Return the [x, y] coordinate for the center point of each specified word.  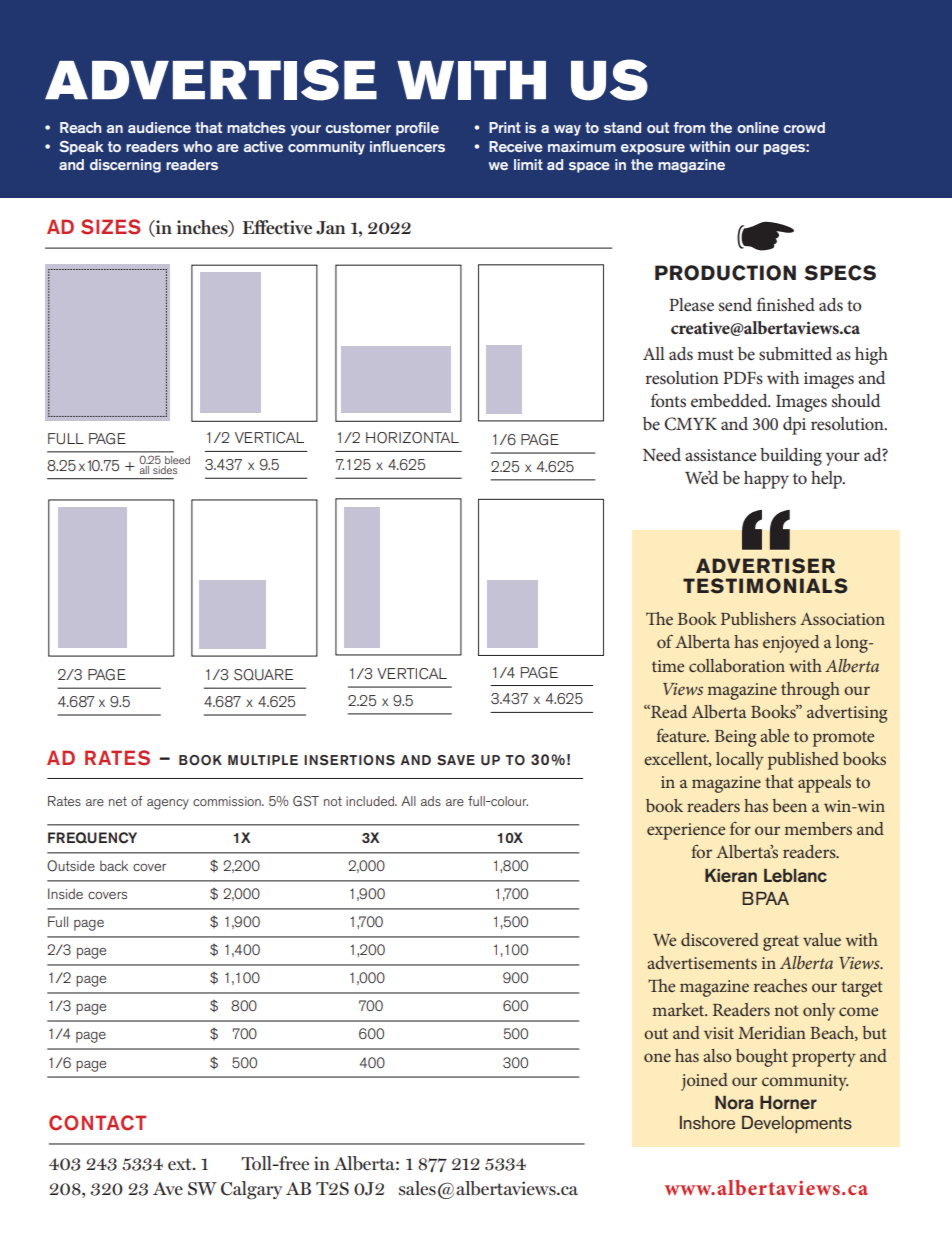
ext [181, 1164]
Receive [516, 146]
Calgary [251, 1190]
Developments [797, 1124]
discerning [125, 166]
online [758, 127]
